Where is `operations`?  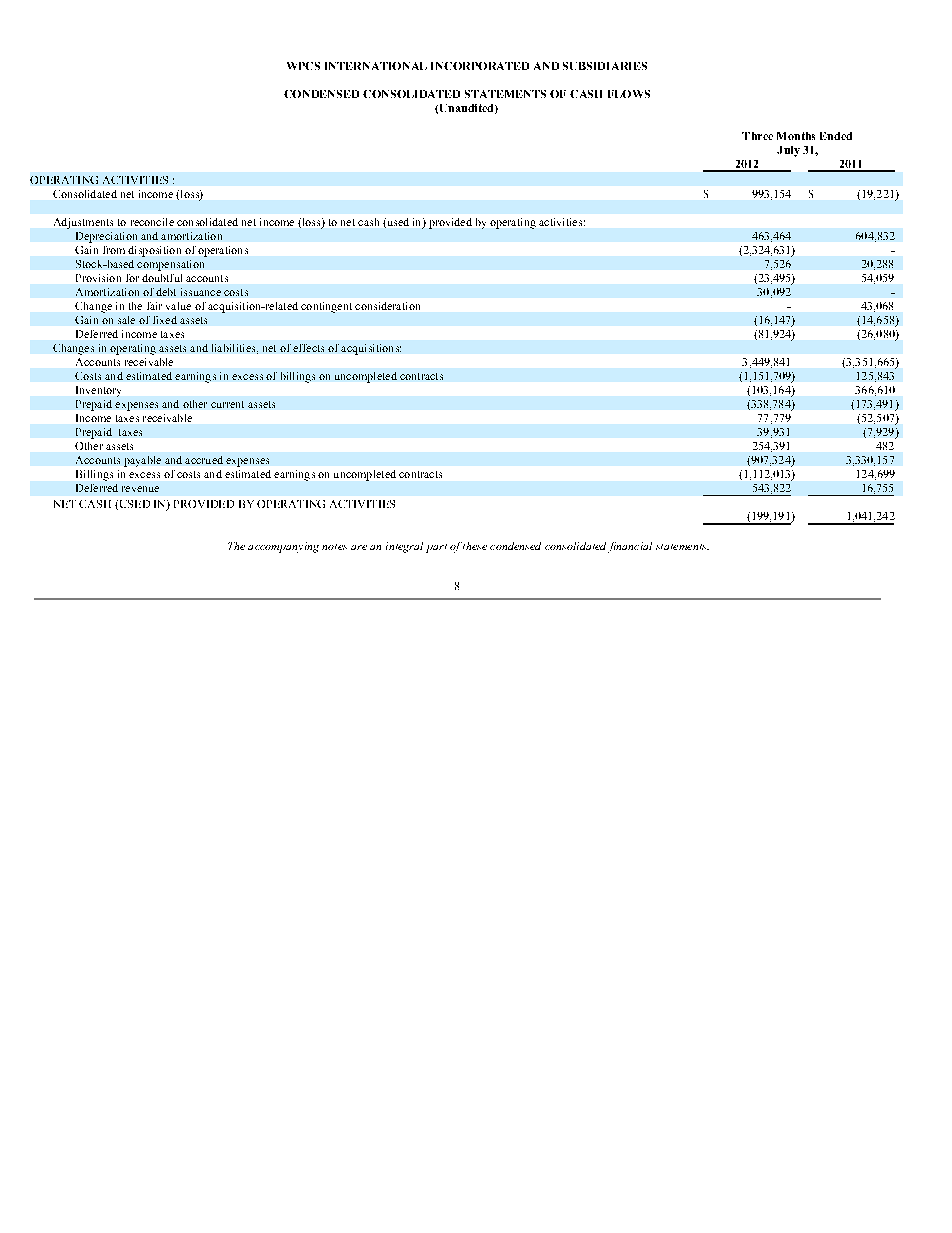
operations is located at coordinates (223, 251).
